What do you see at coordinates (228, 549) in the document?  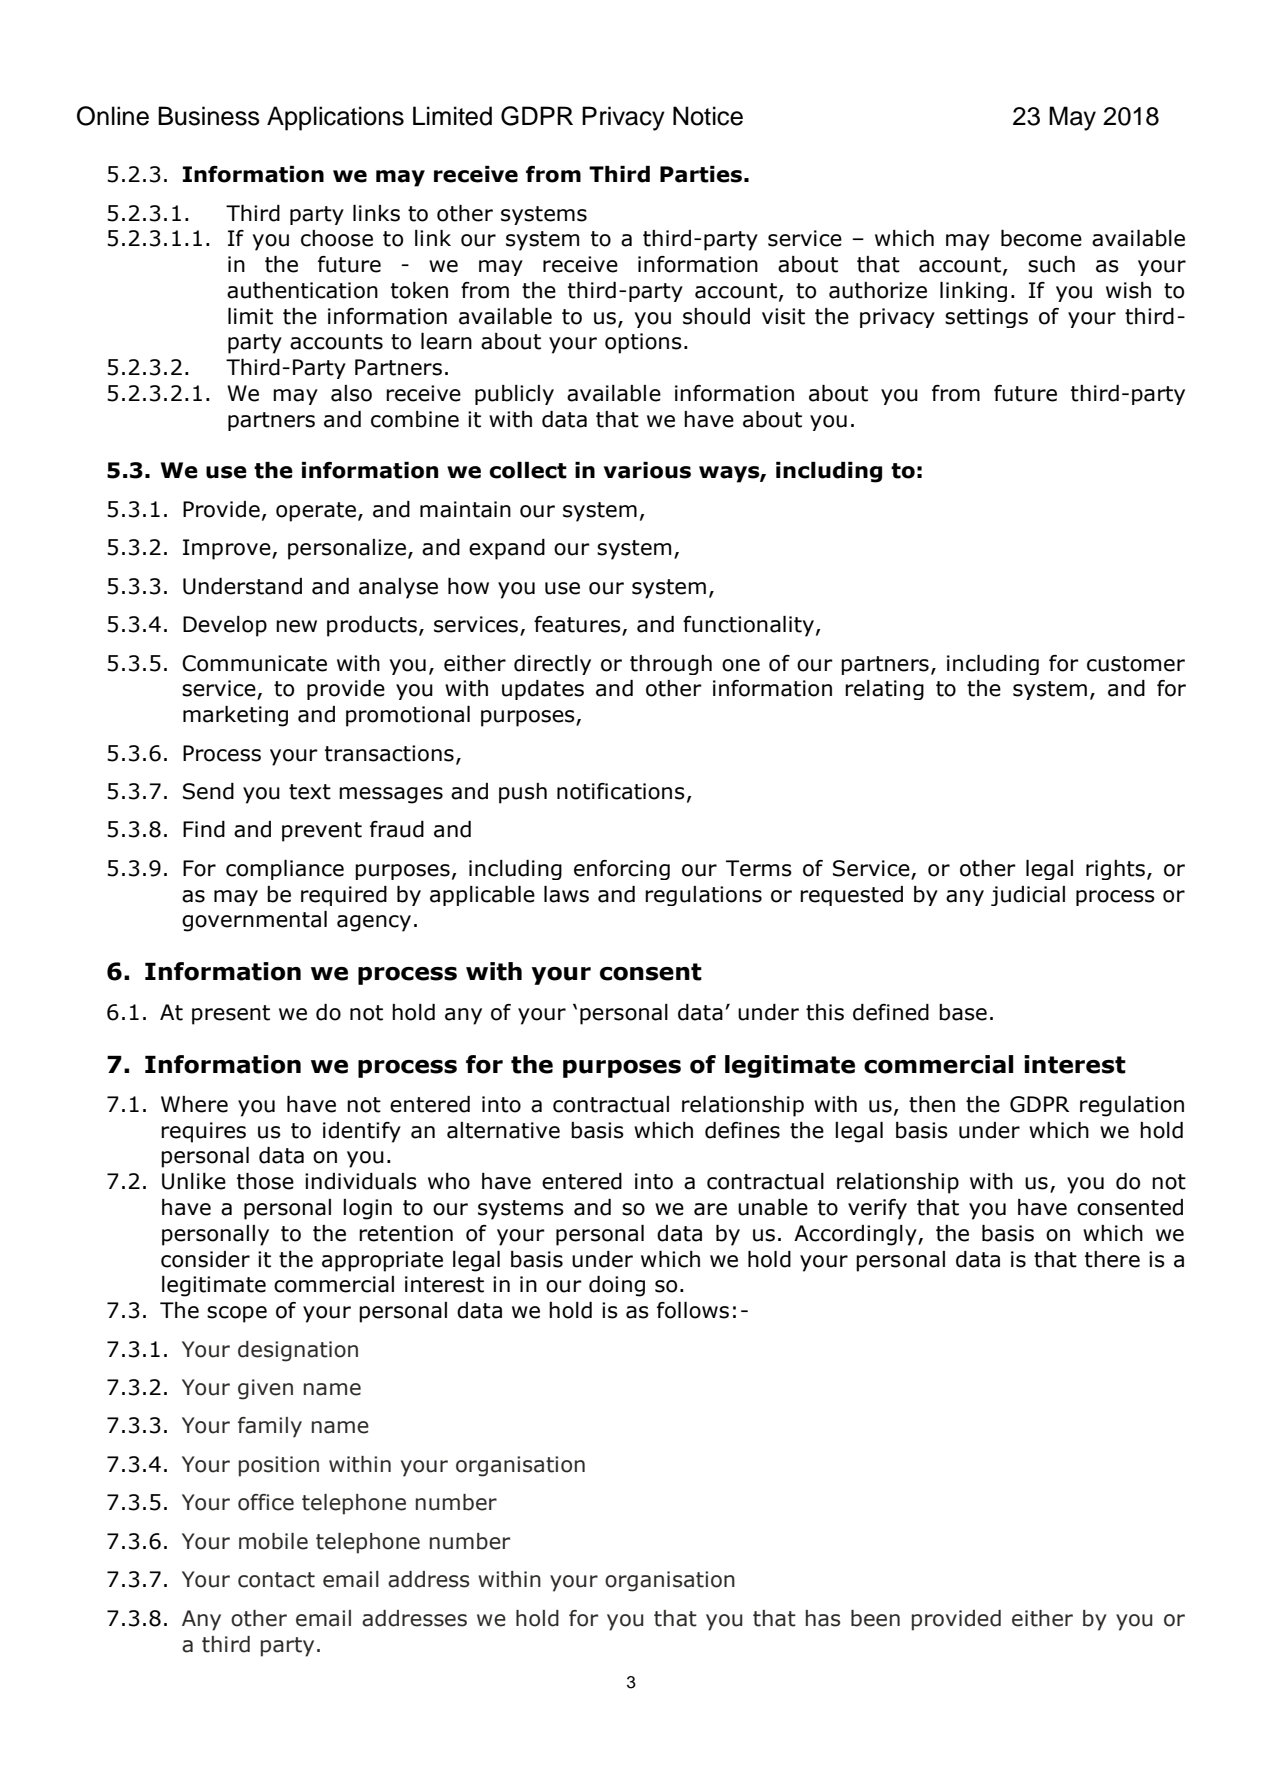 I see `Improve` at bounding box center [228, 549].
